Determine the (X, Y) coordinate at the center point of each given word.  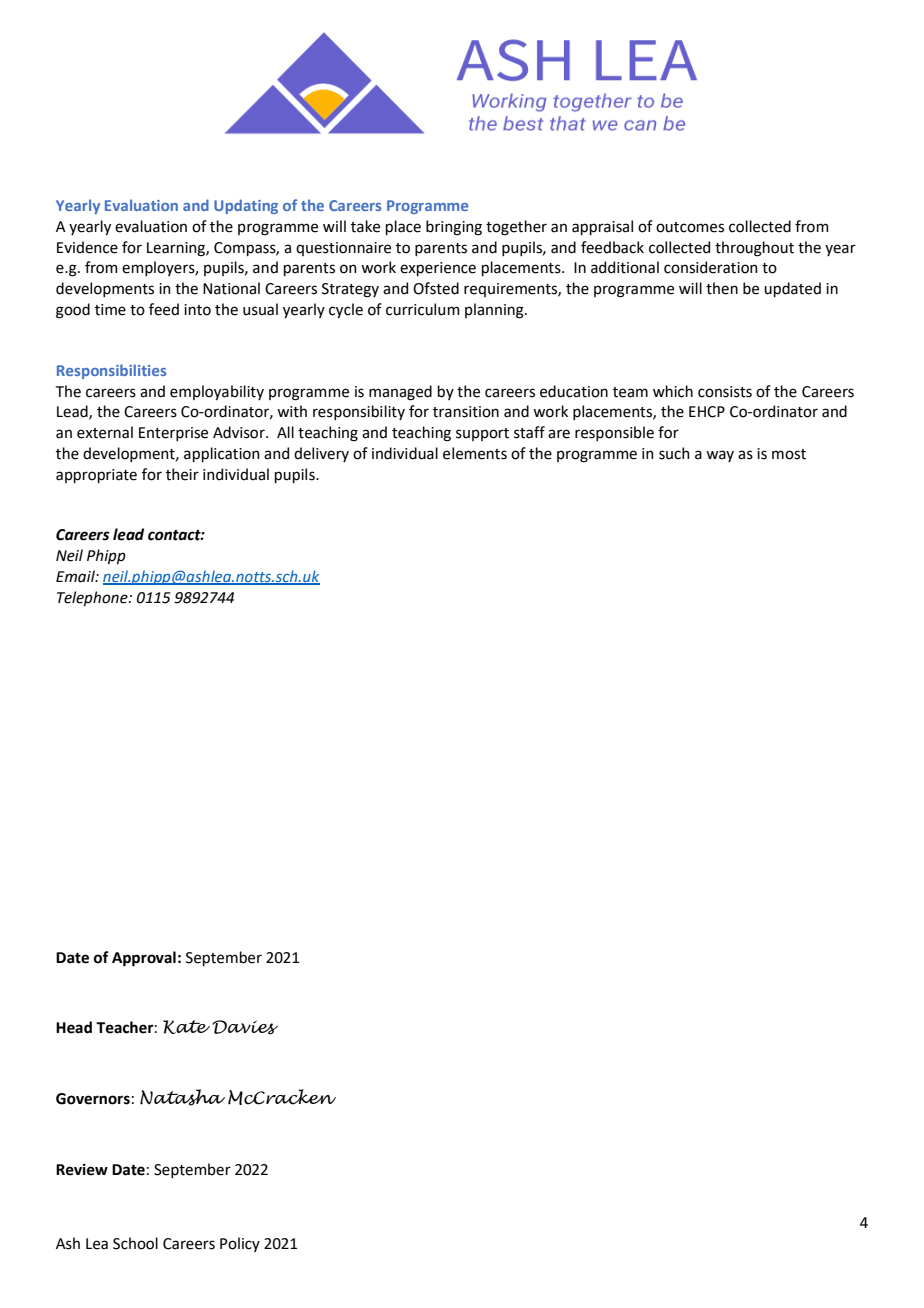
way (720, 456)
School (135, 1243)
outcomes (690, 227)
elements (475, 453)
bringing (454, 228)
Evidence (87, 247)
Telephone (93, 598)
